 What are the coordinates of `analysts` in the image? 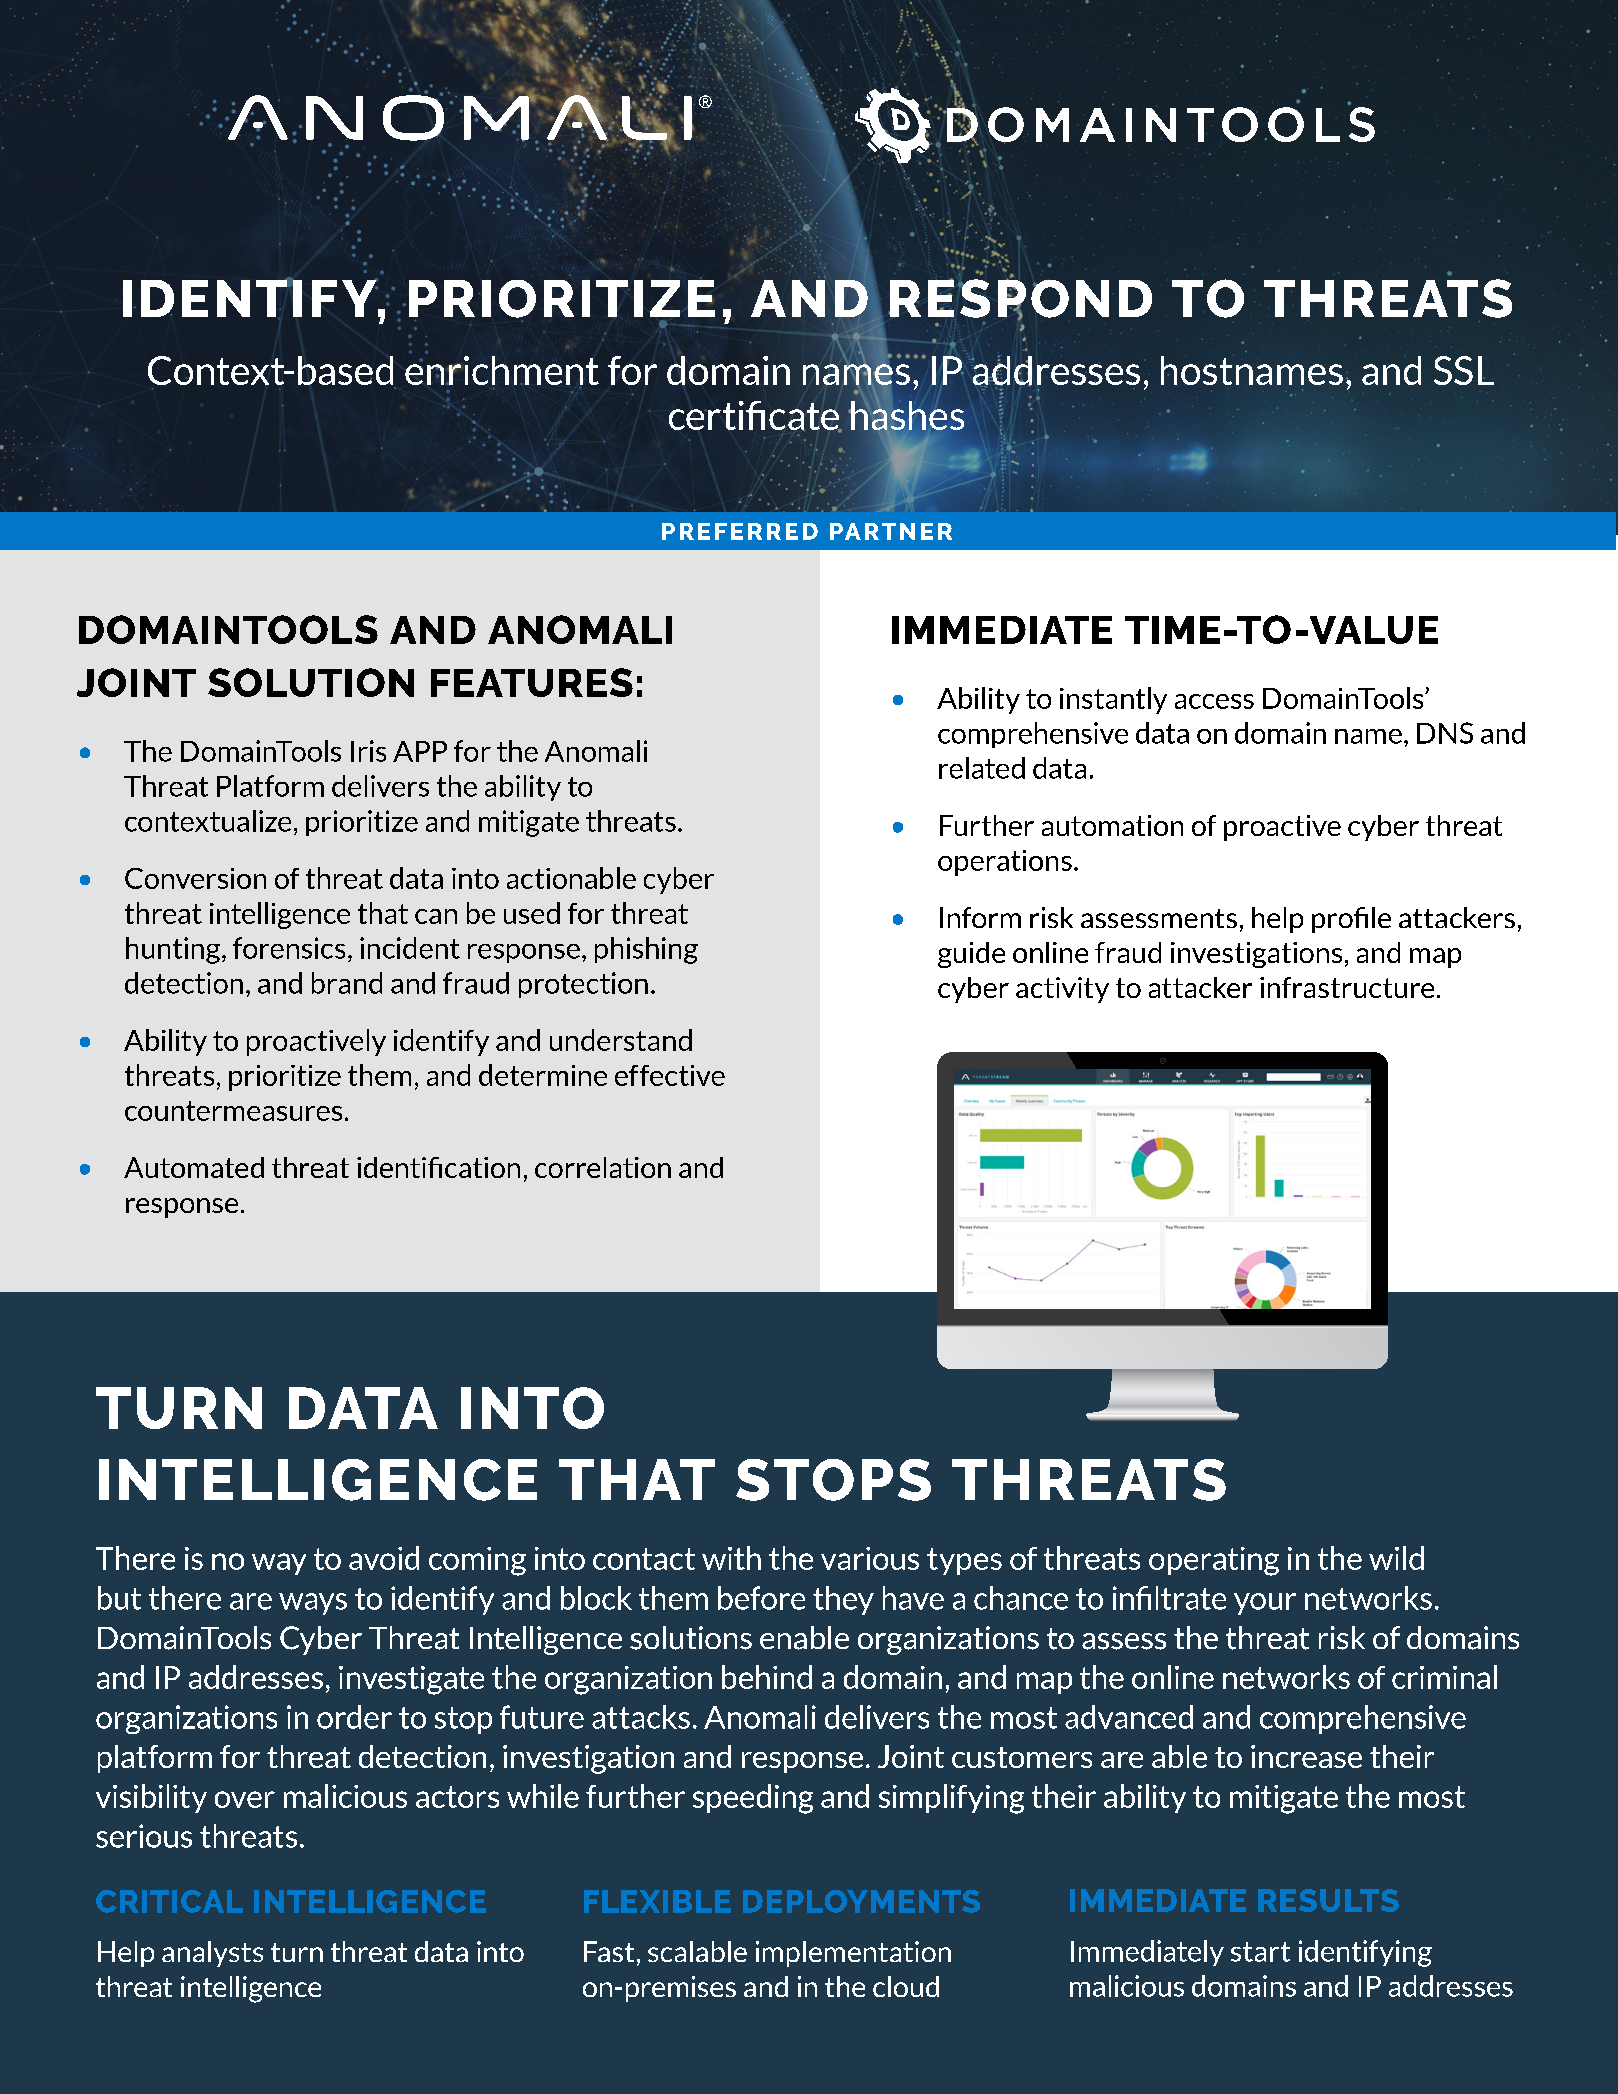 It's located at (212, 1954).
